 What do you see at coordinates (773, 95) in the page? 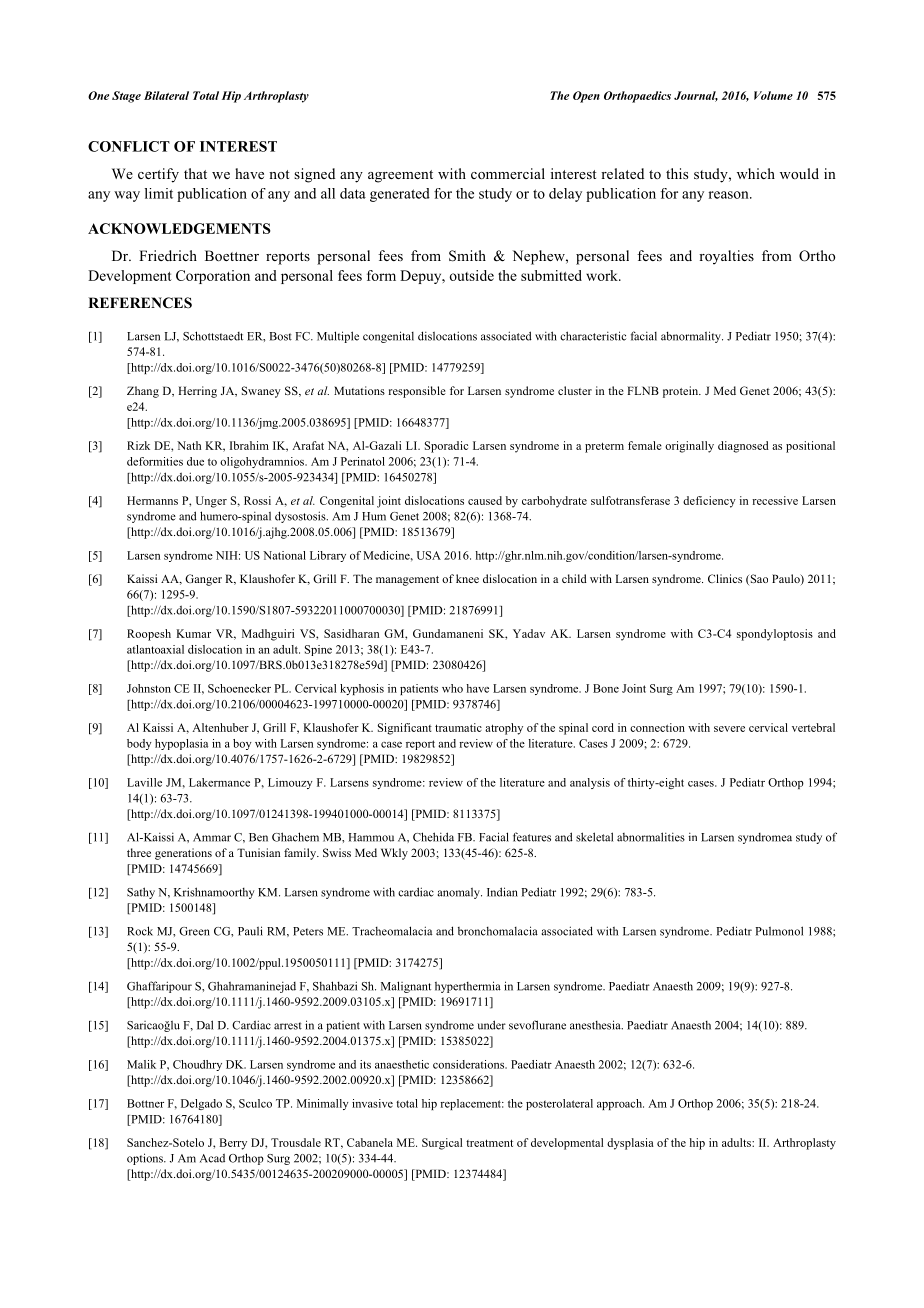
I see `Volume` at bounding box center [773, 95].
